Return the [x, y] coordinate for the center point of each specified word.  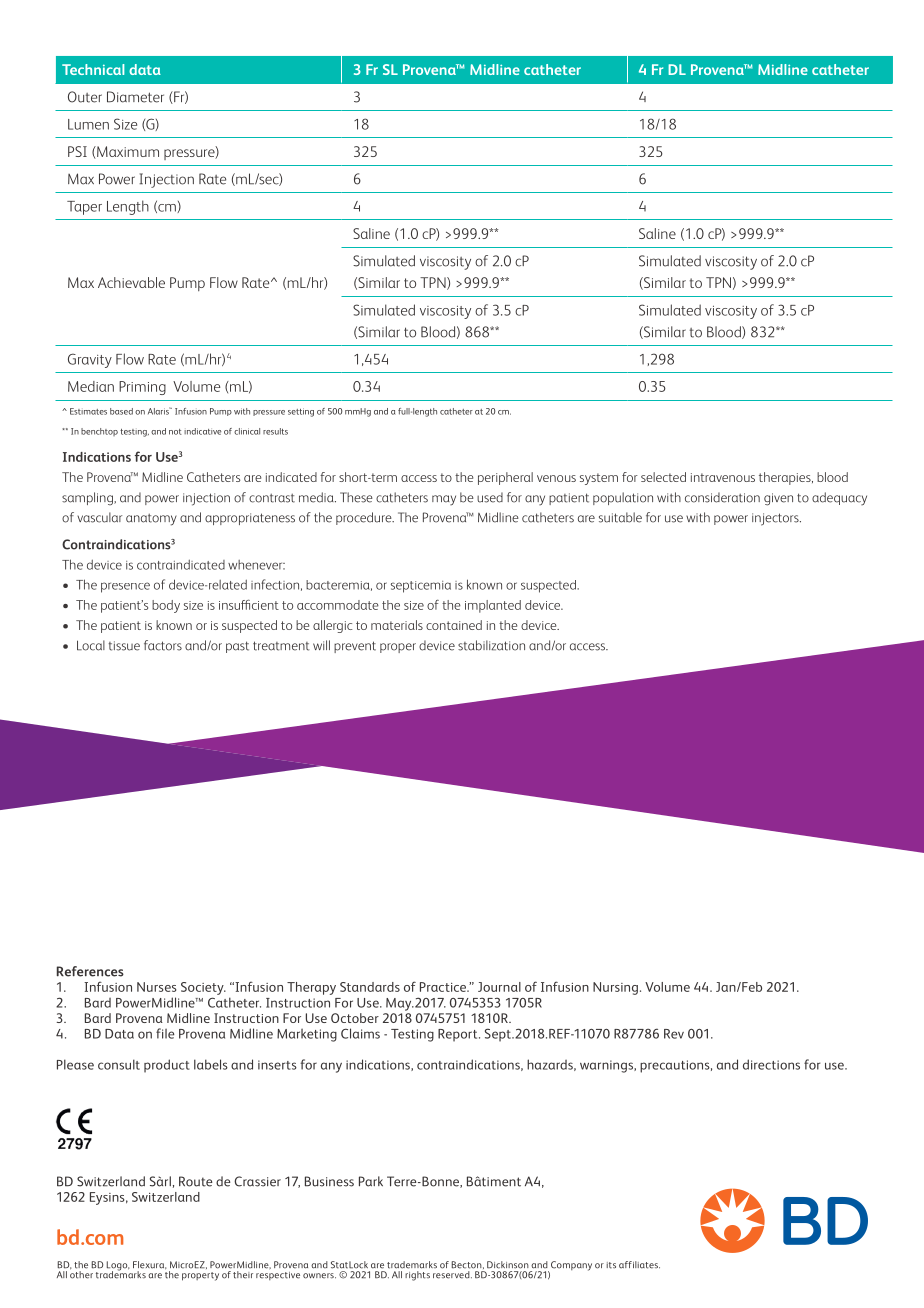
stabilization [491, 645]
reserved [452, 1275]
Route [195, 1181]
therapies [786, 478]
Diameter [135, 97]
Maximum [127, 152]
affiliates [639, 1265]
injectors [776, 519]
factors [163, 645]
